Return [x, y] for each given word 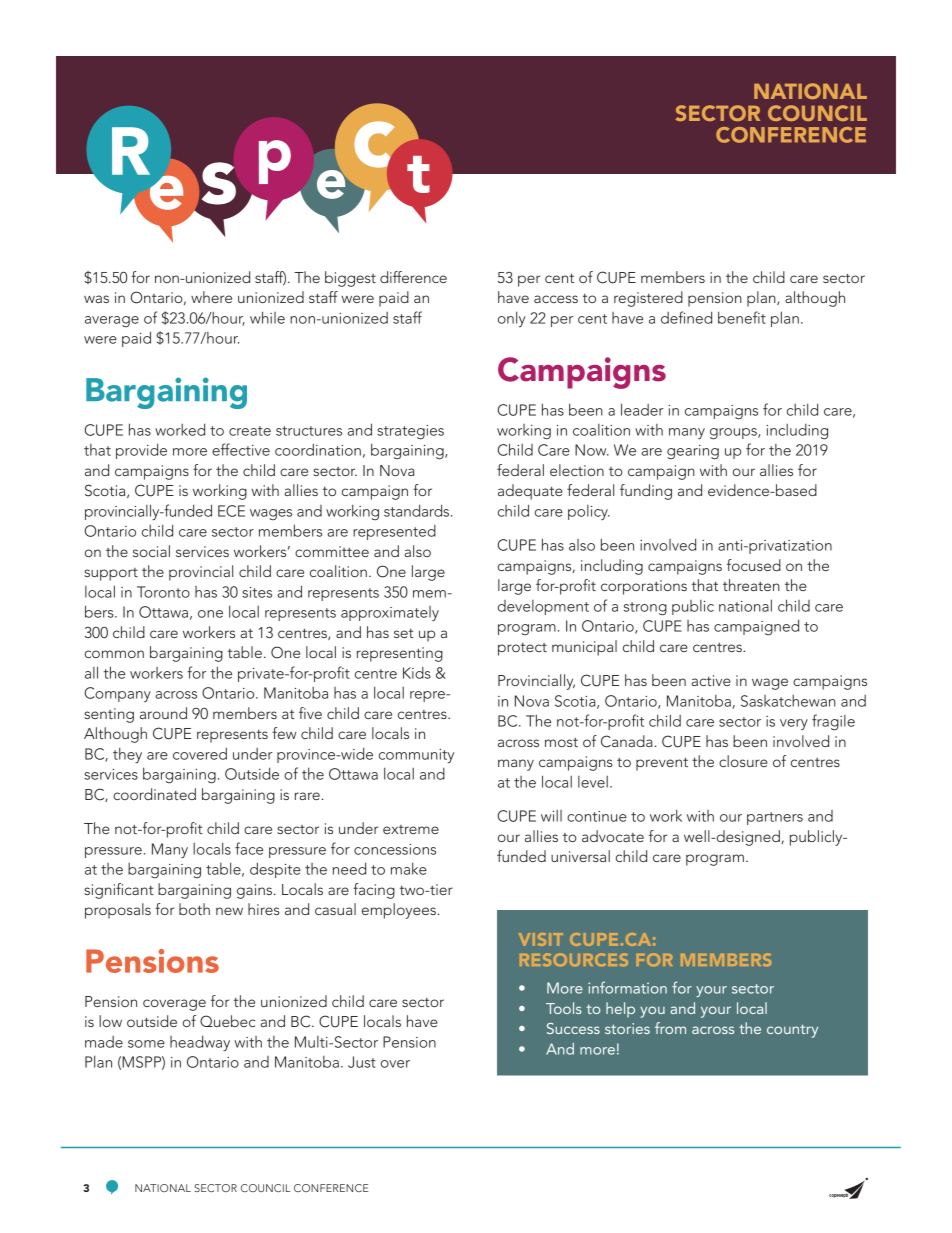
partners [775, 818]
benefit [742, 317]
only [512, 319]
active [711, 680]
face [249, 848]
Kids [417, 673]
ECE [231, 511]
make [409, 868]
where [211, 297]
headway [200, 1043]
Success [573, 1028]
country [792, 1031]
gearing [693, 452]
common [114, 654]
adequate [530, 492]
